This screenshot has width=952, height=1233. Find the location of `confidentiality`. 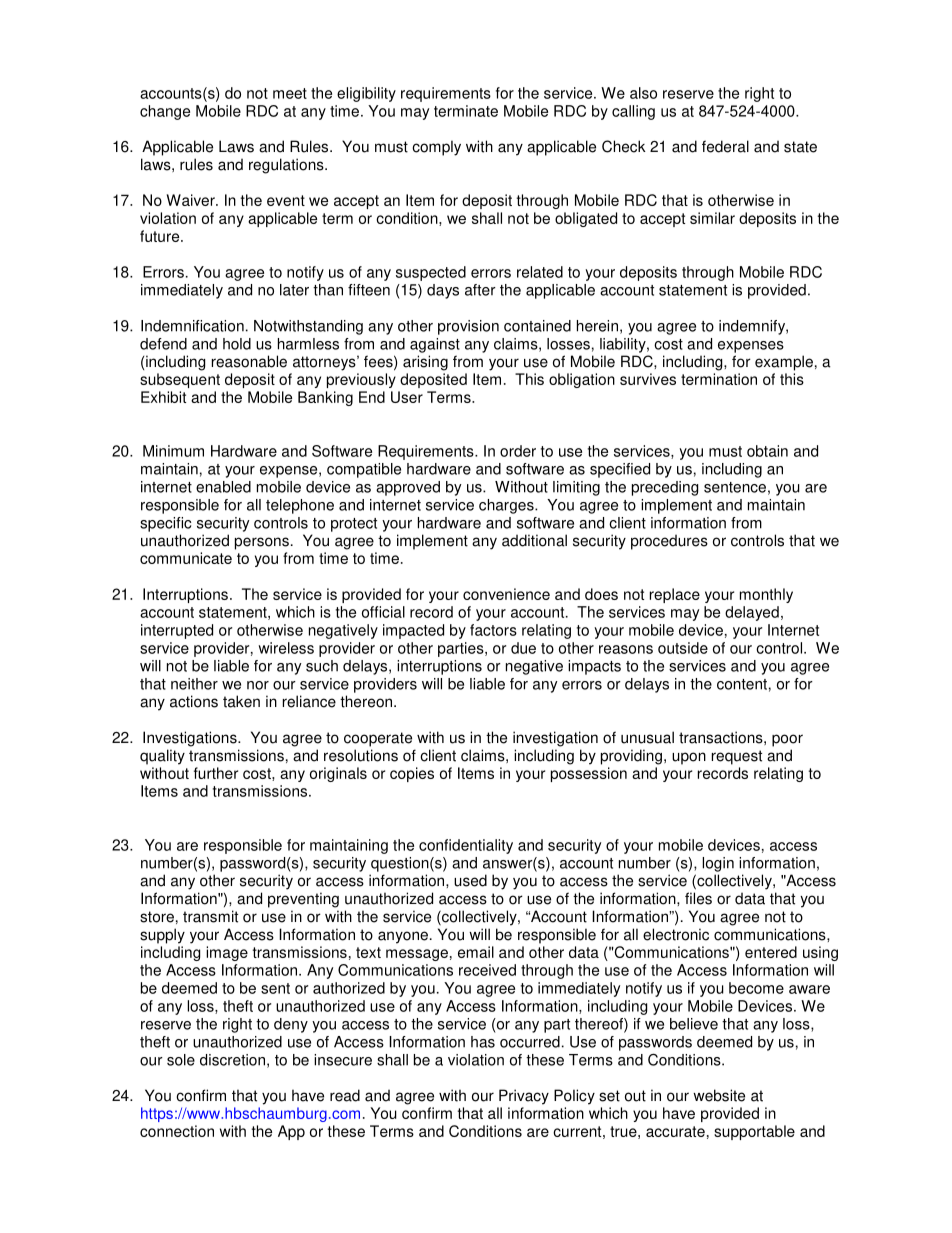

confidentiality is located at coordinates (466, 846).
